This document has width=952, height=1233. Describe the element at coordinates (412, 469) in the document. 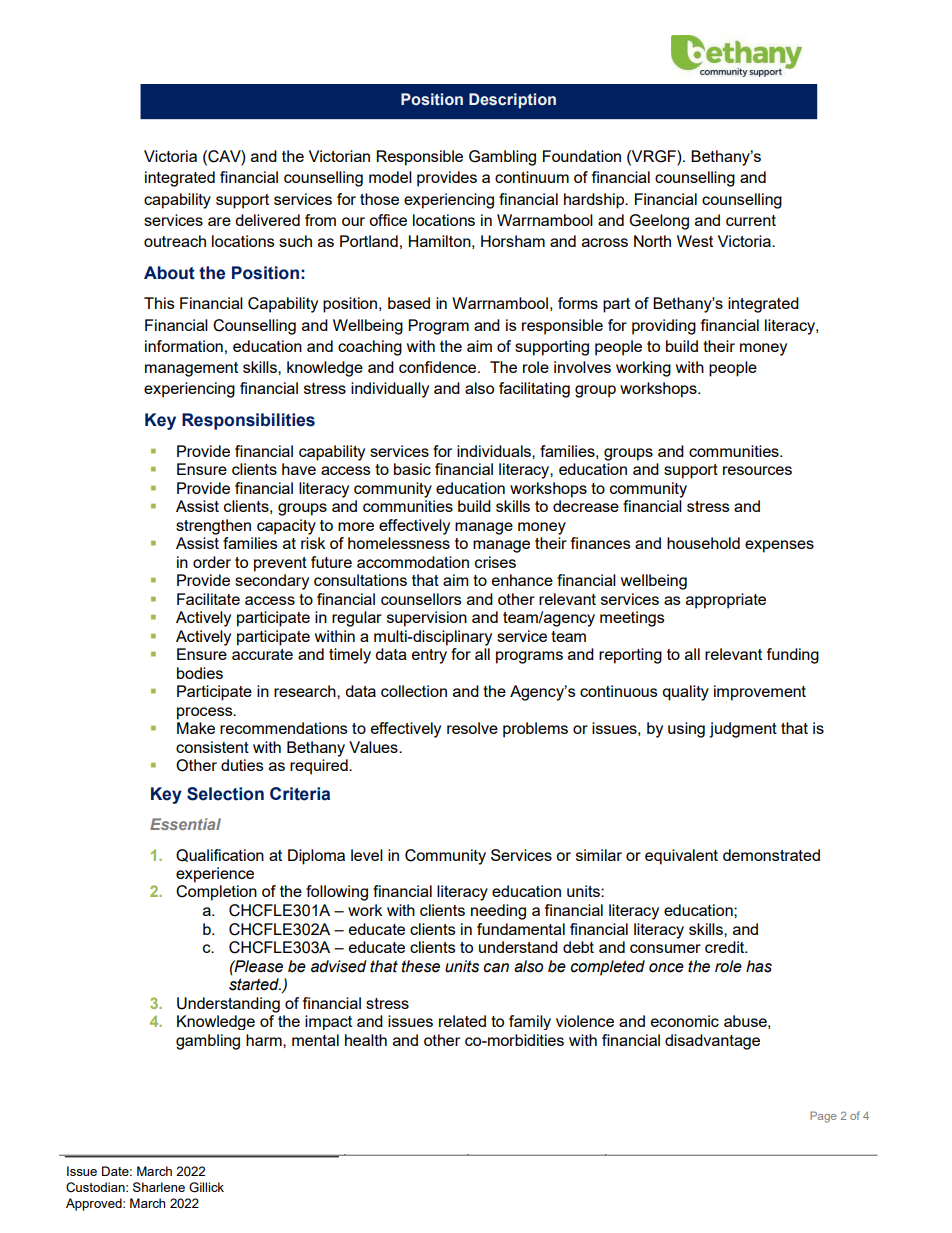

I see `basic` at that location.
